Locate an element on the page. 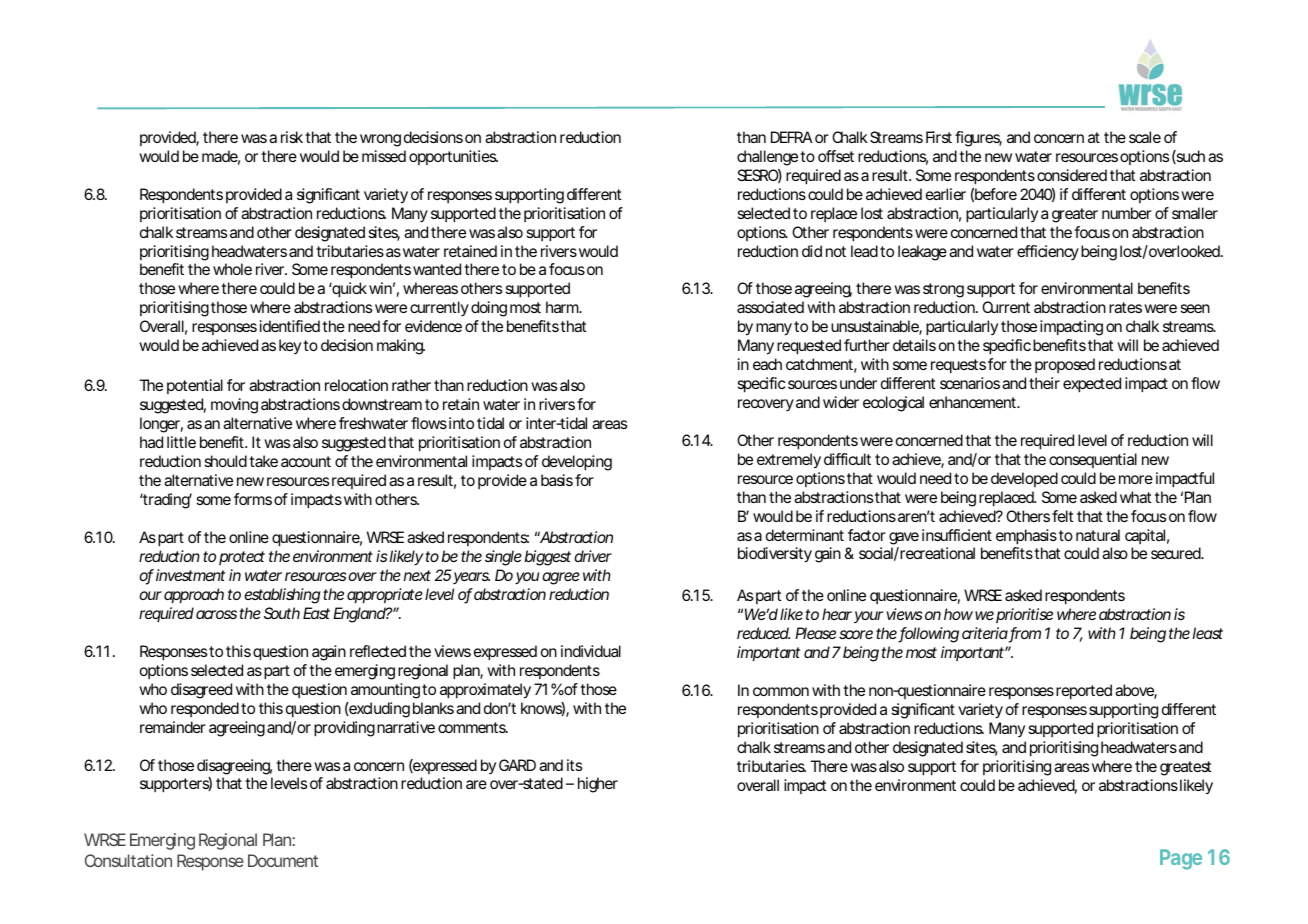  risk is located at coordinates (292, 137).
